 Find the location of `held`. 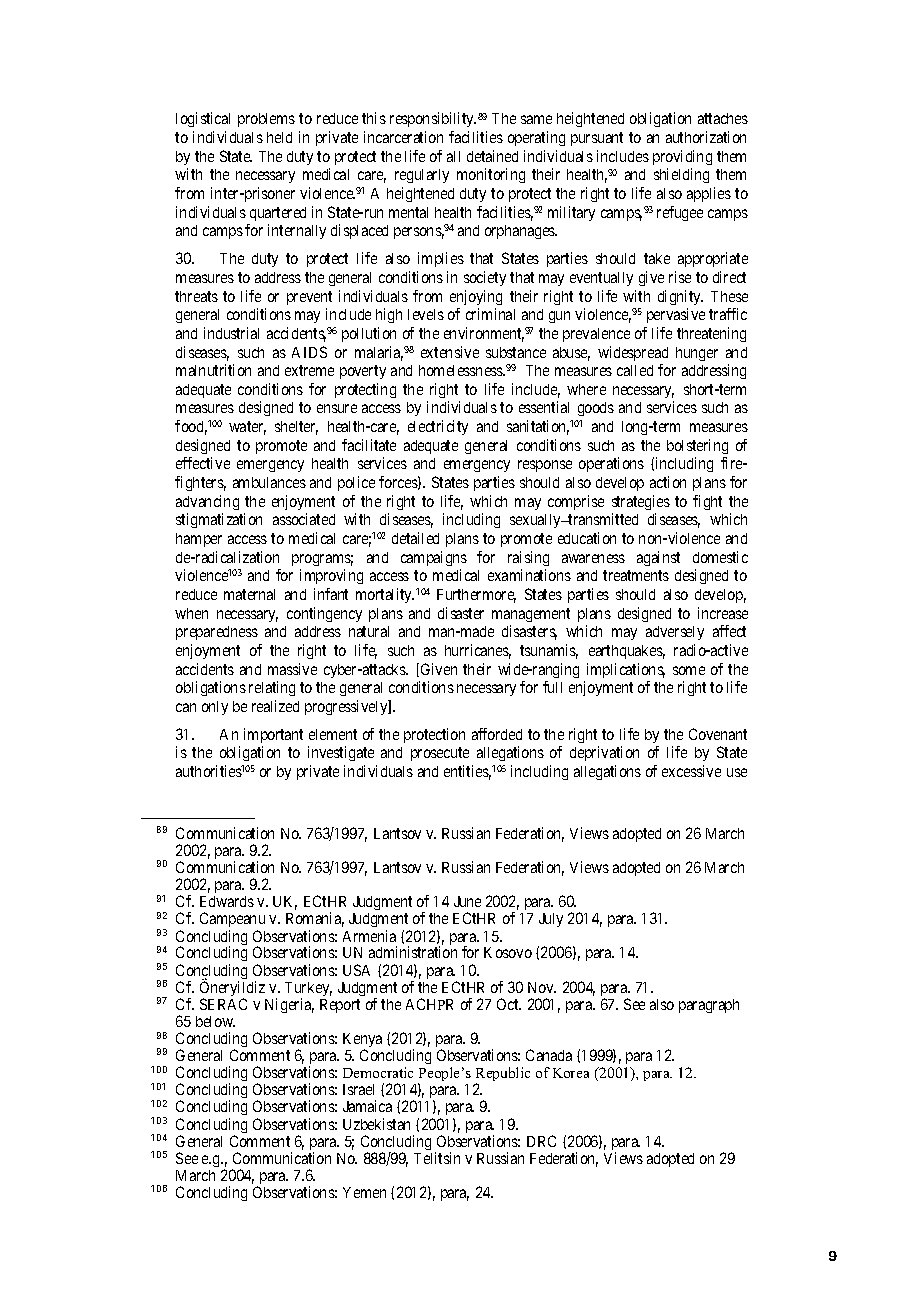

held is located at coordinates (279, 137).
